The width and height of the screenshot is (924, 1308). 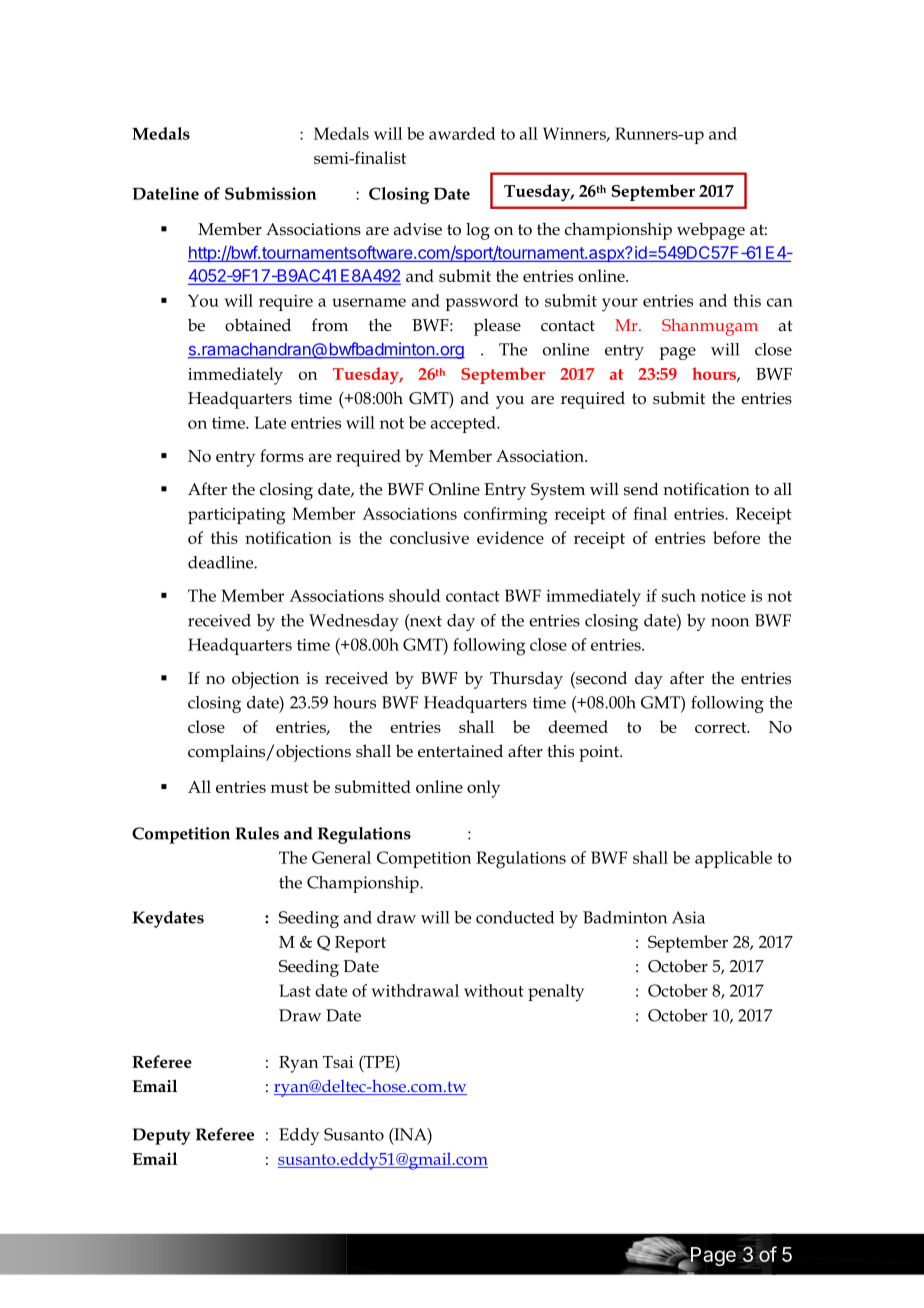 I want to click on Submission, so click(x=271, y=193).
